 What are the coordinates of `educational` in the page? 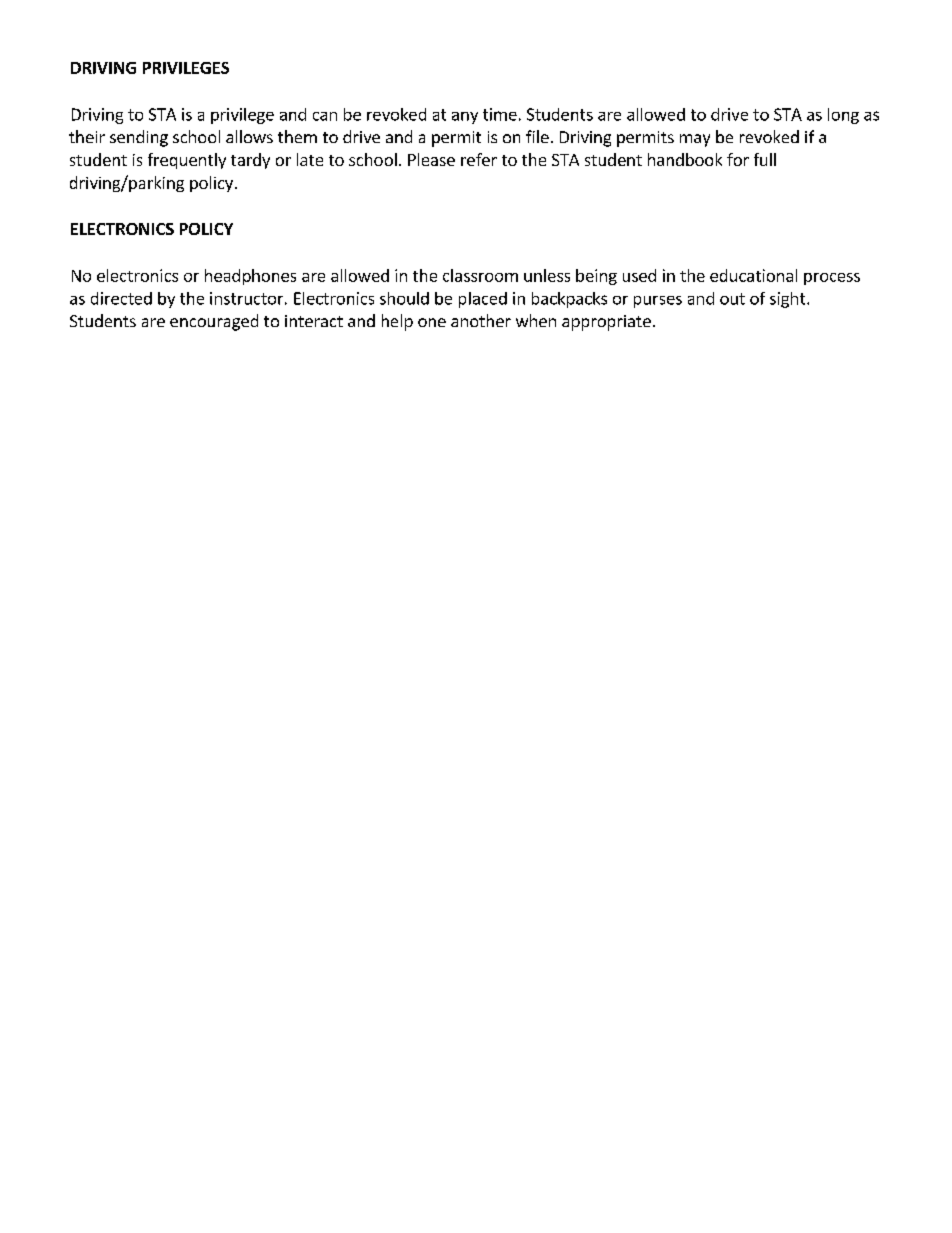 It's located at (753, 275).
